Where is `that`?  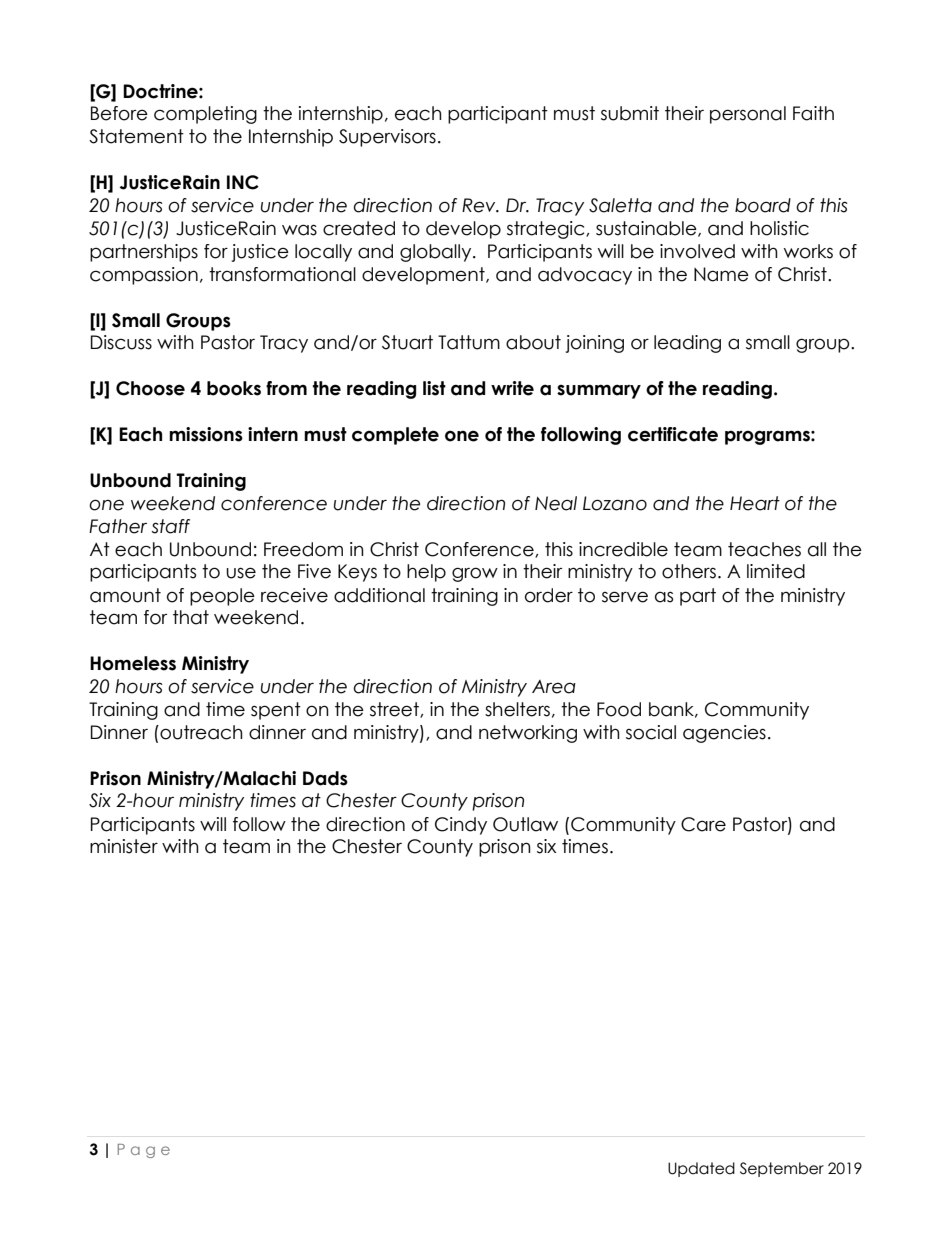
that is located at coordinates (191, 617).
